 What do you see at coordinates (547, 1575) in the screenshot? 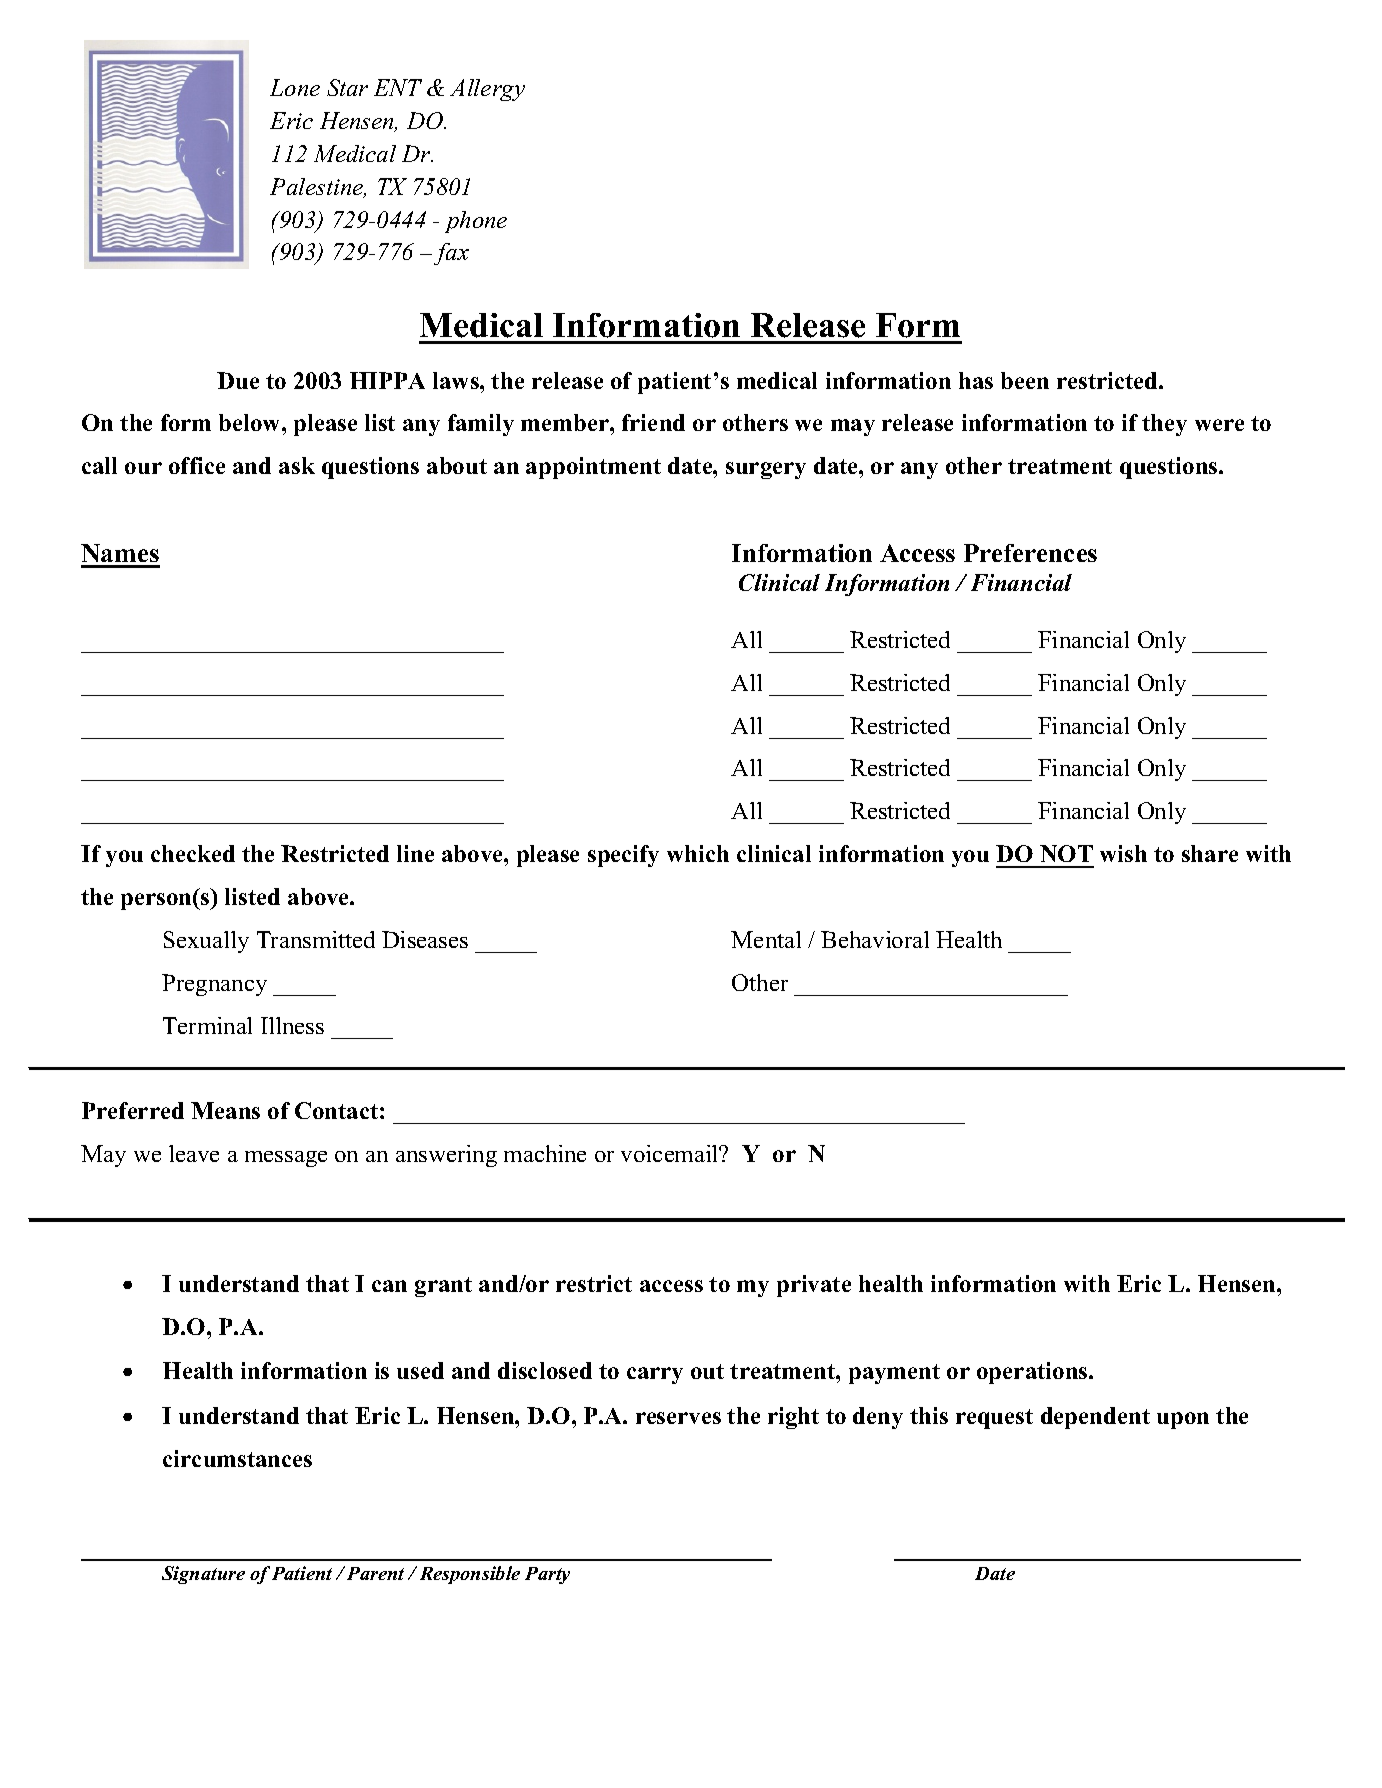
I see `Party` at bounding box center [547, 1575].
